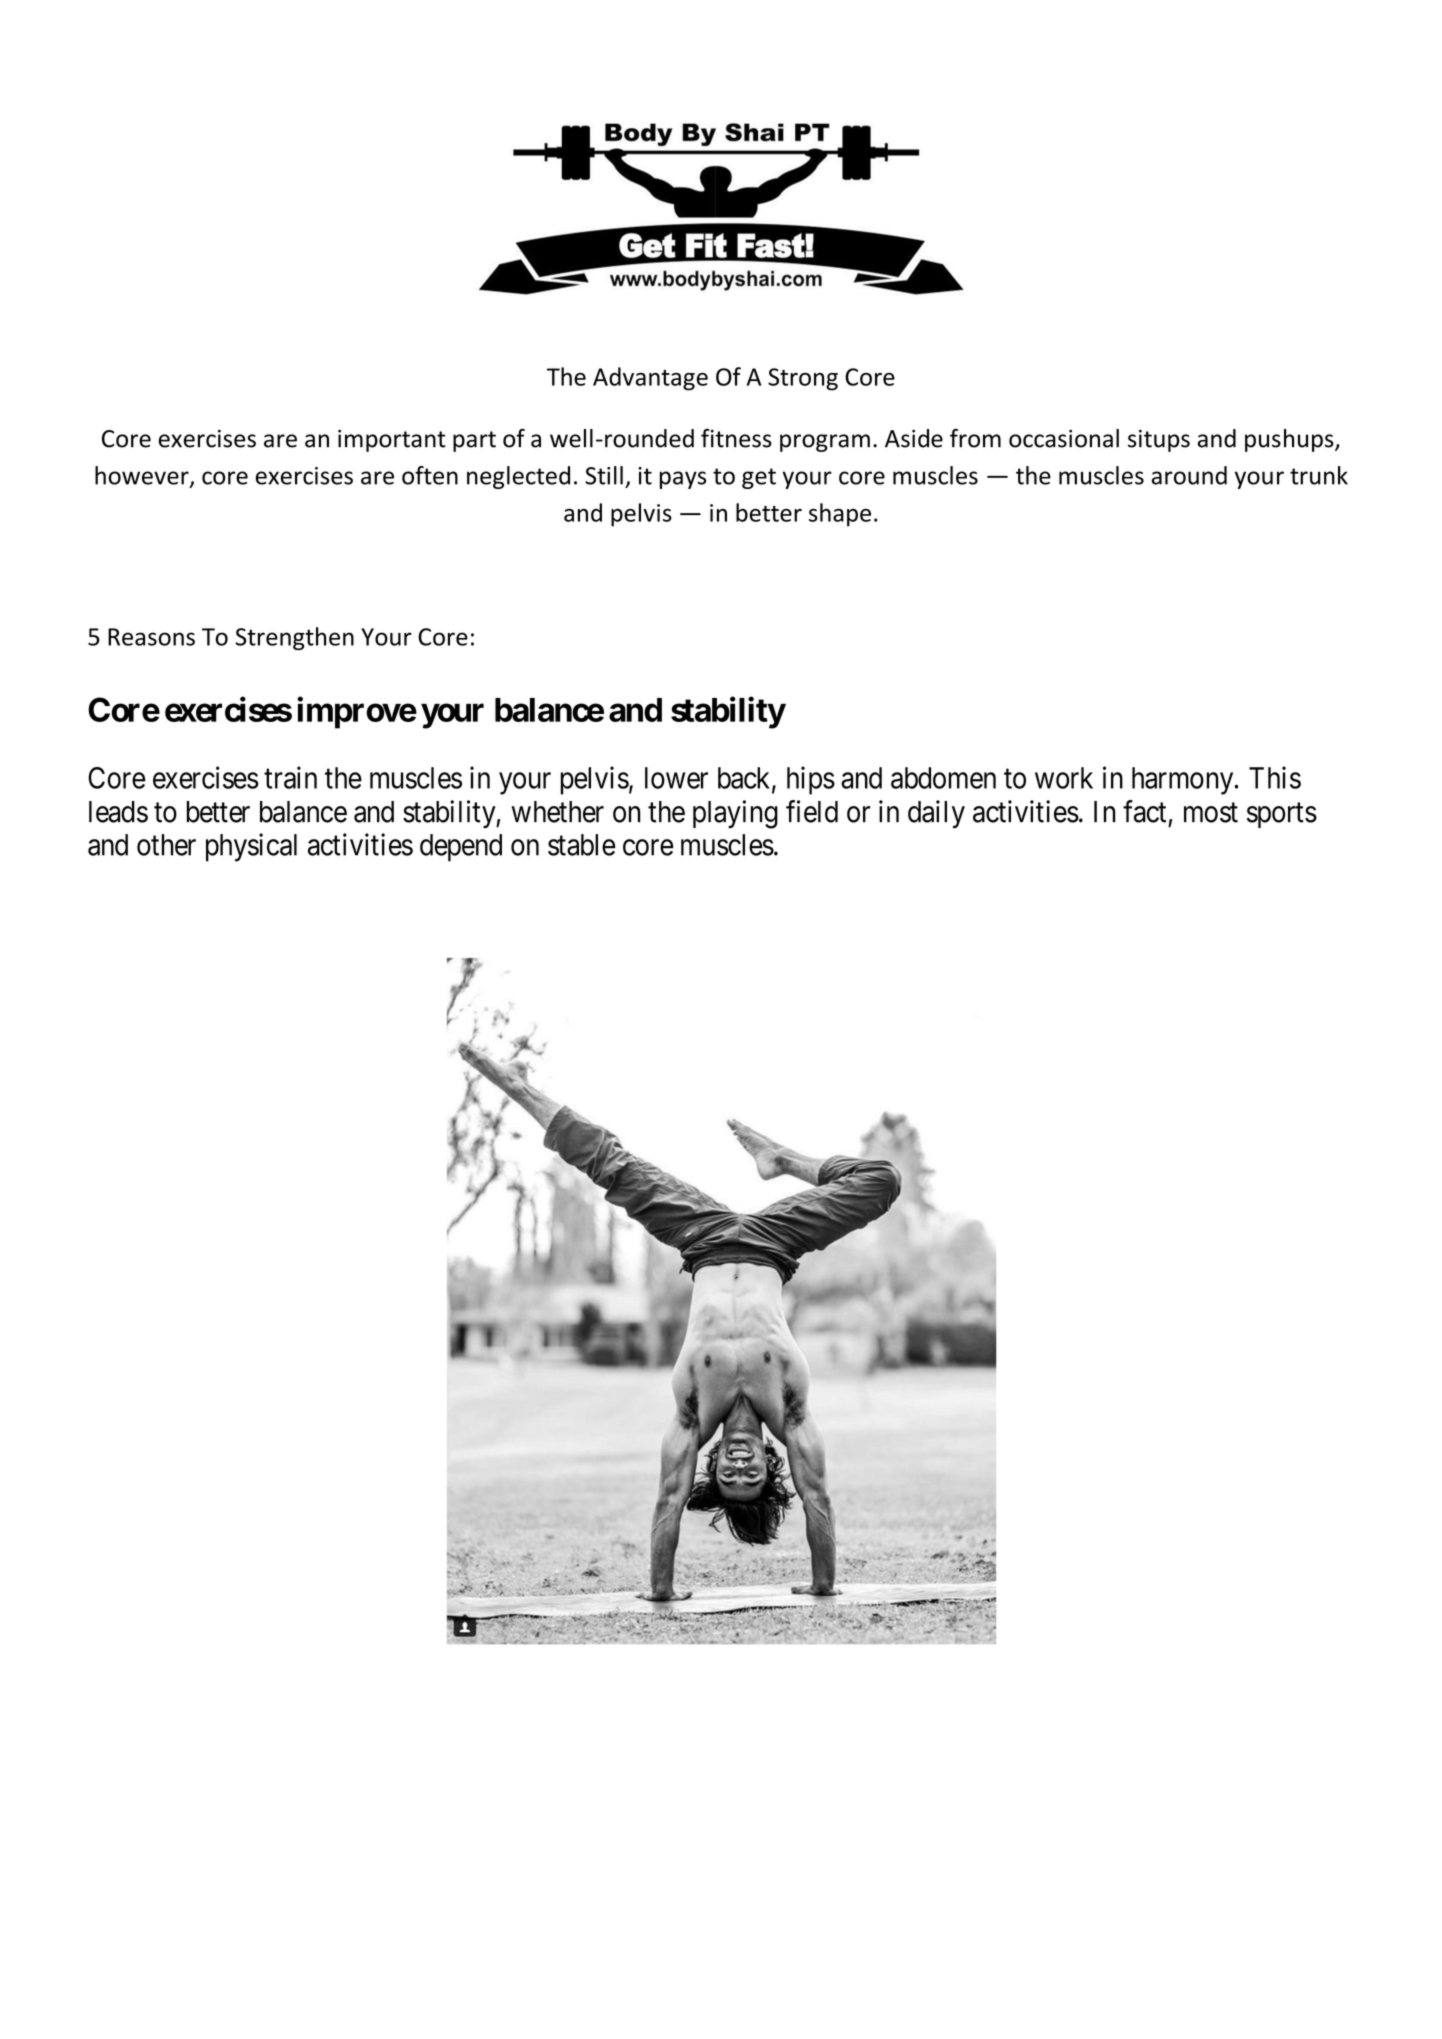 This screenshot has height=2039, width=1442. Describe the element at coordinates (1159, 440) in the screenshot. I see `situps` at that location.
